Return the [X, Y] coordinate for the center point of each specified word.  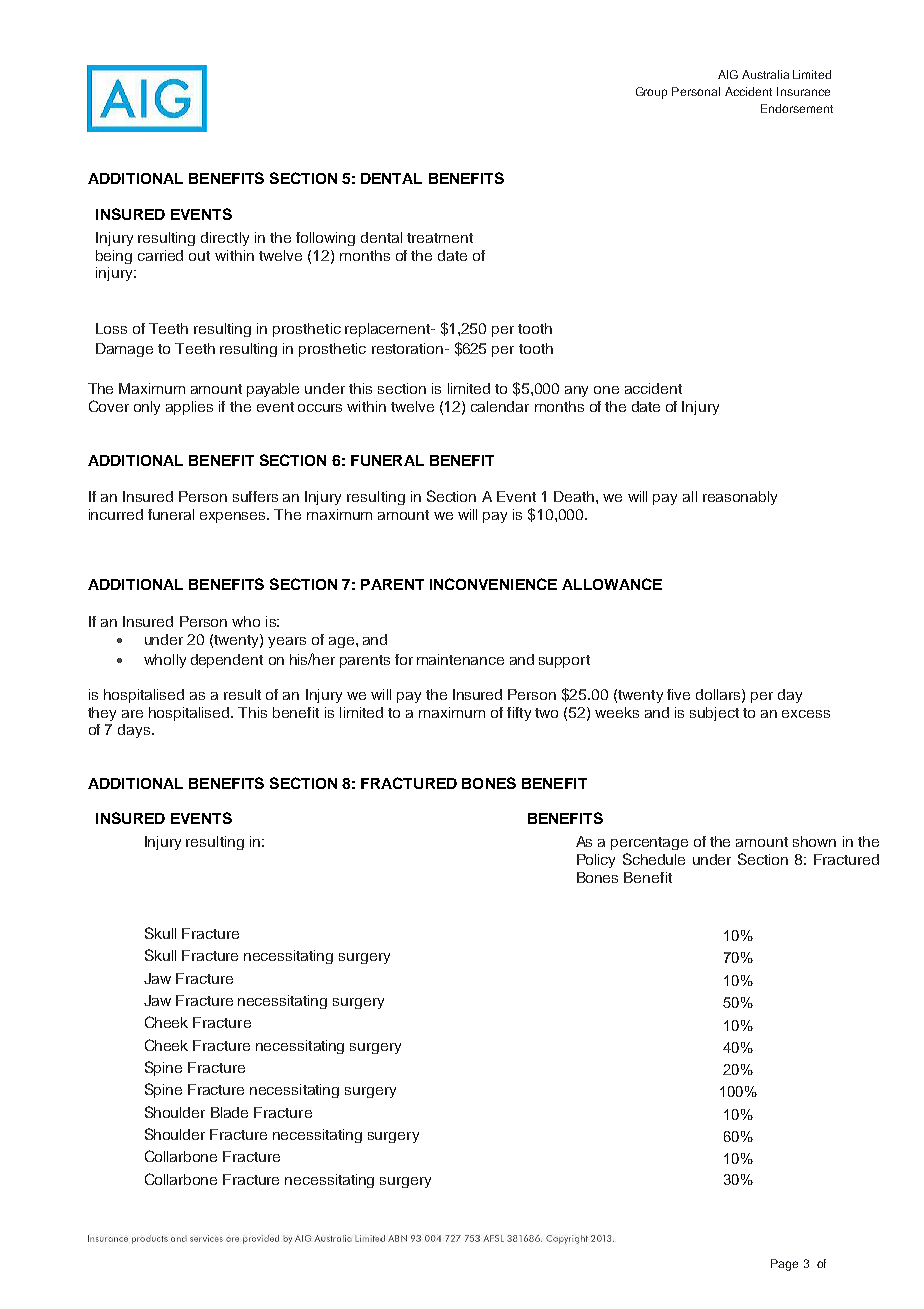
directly [225, 239]
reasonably [740, 498]
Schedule [654, 859]
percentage [649, 843]
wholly [165, 661]
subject [714, 714]
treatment [440, 238]
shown [814, 841]
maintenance [460, 659]
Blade [229, 1112]
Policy [596, 861]
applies [189, 408]
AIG [728, 74]
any [576, 391]
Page [784, 1265]
